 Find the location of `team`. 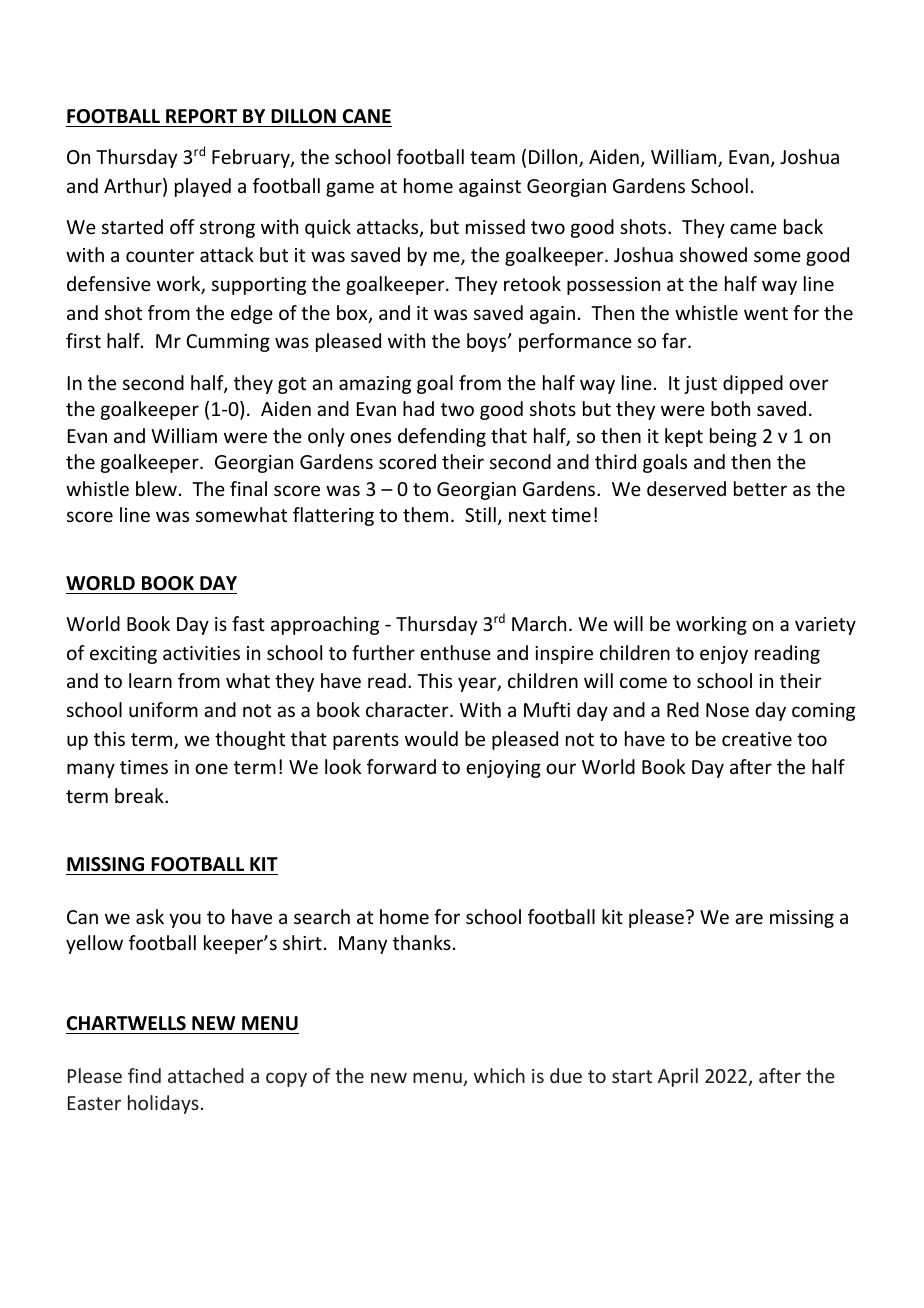

team is located at coordinates (492, 157).
